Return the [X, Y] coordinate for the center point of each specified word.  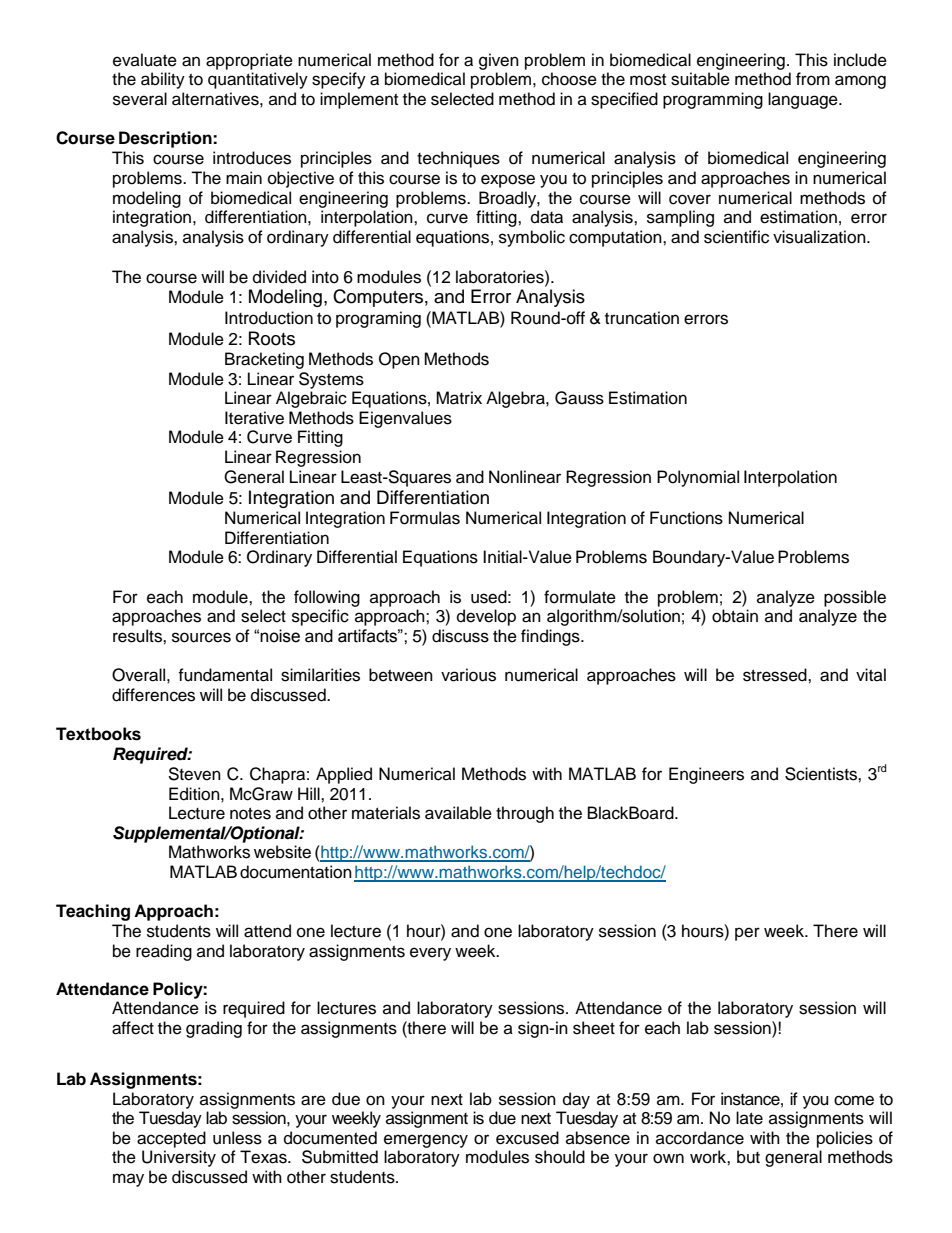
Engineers [706, 775]
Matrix [459, 398]
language [804, 100]
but [748, 1157]
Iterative [254, 418]
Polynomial [698, 478]
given [499, 61]
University [179, 1158]
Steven [194, 774]
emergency [426, 1141]
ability [163, 80]
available [458, 813]
